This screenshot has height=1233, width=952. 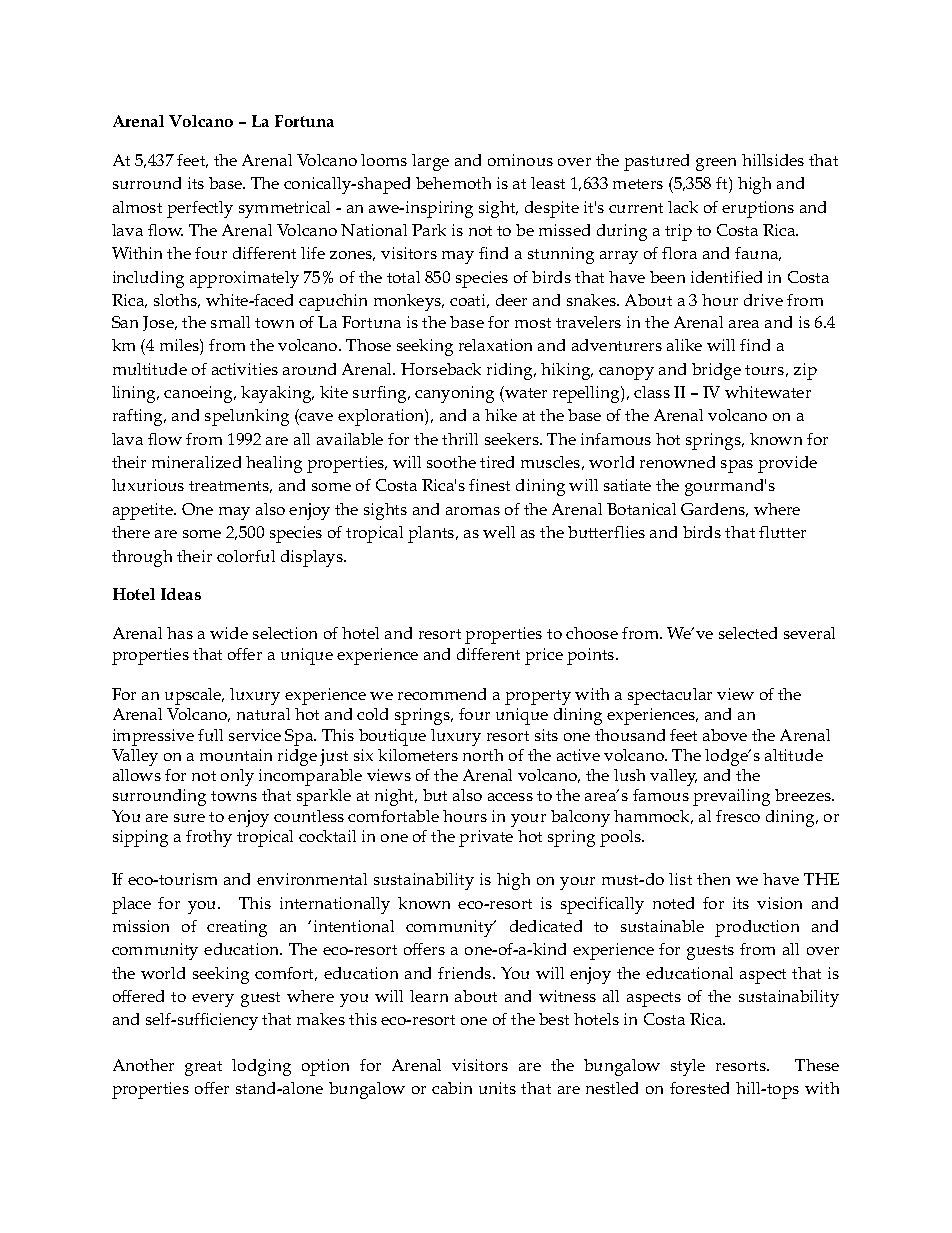 What do you see at coordinates (237, 777) in the screenshot?
I see `only` at bounding box center [237, 777].
